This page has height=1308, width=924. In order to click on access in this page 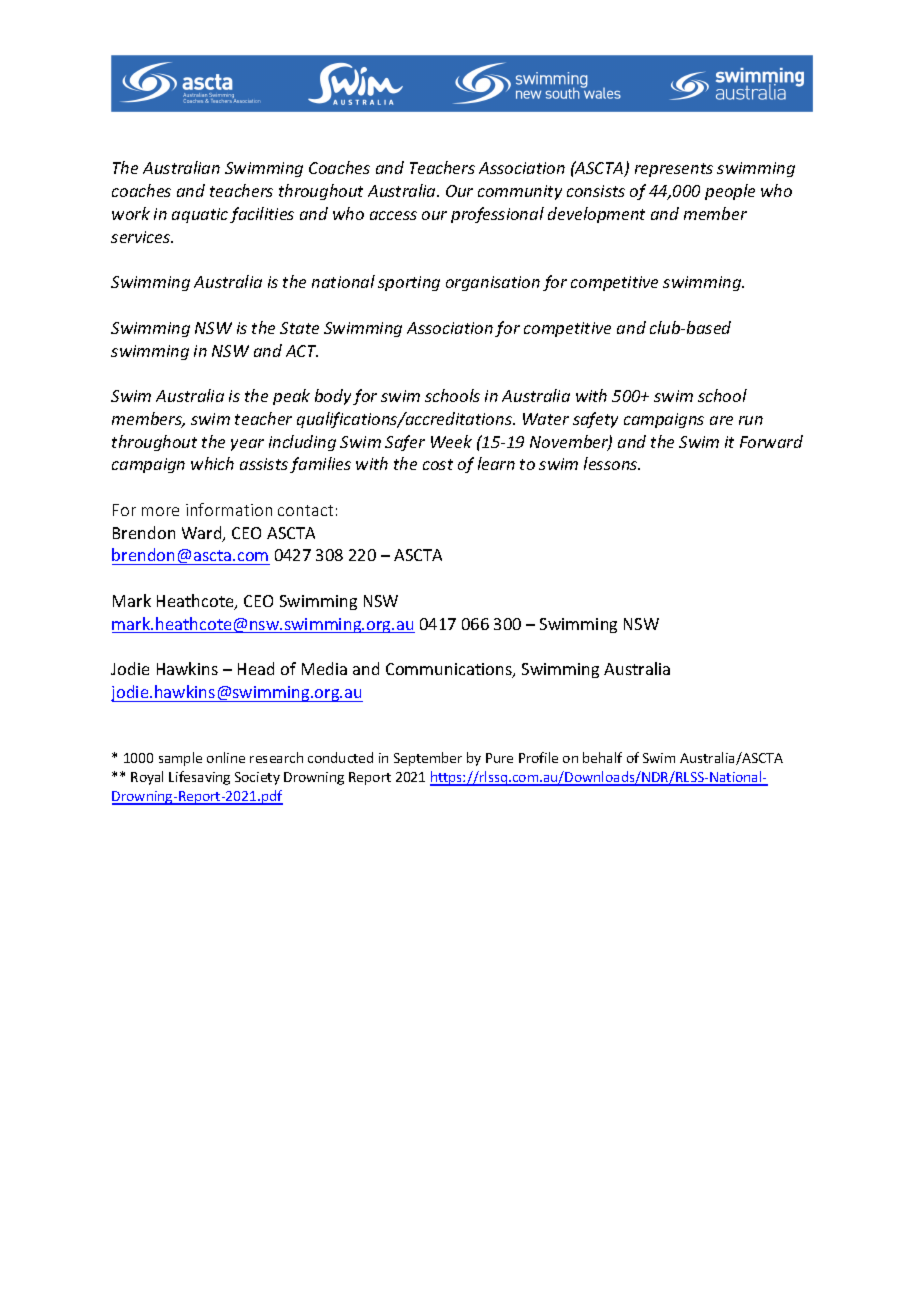, I will do `click(393, 215)`.
